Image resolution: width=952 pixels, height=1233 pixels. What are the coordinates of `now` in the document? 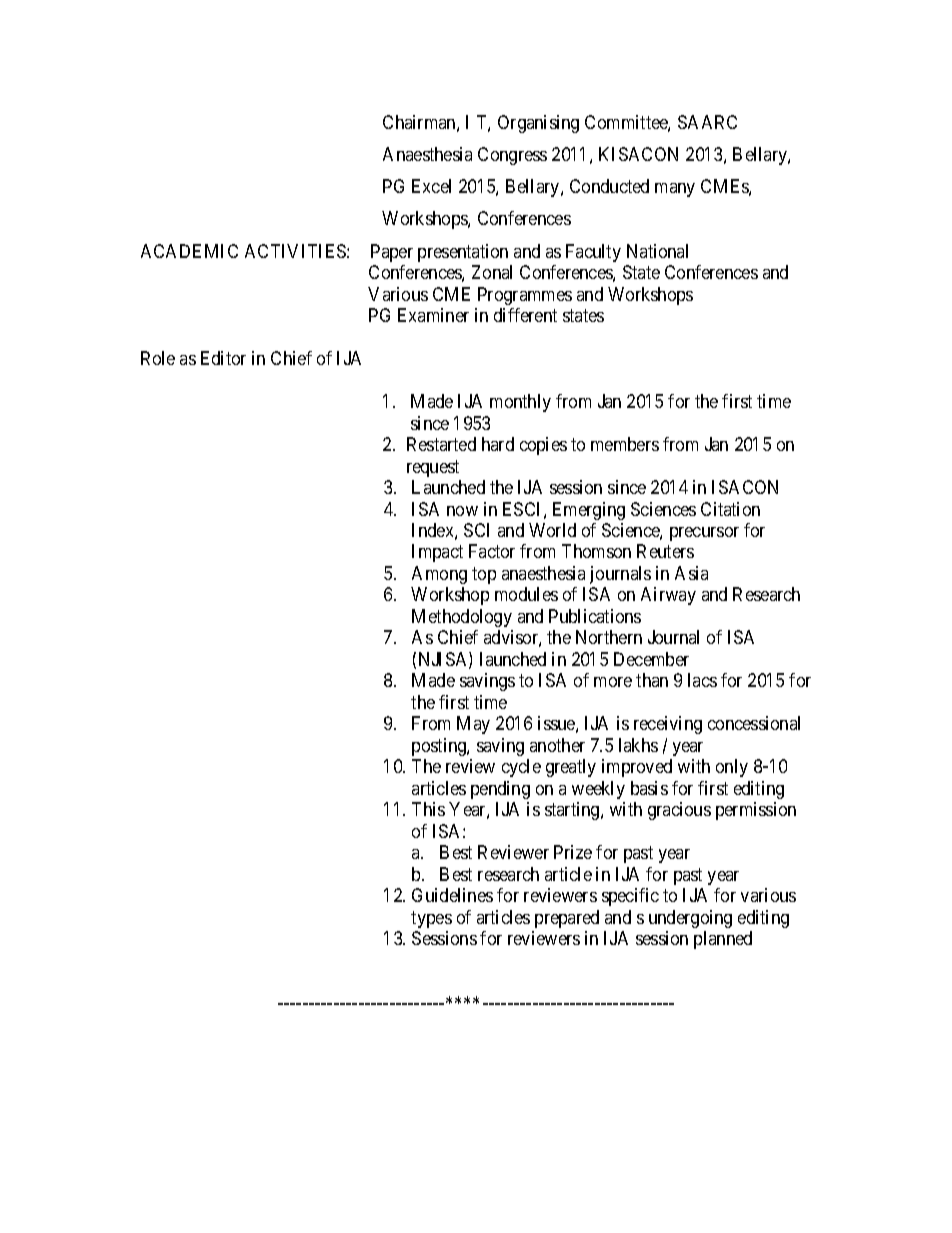 It's located at (462, 511).
